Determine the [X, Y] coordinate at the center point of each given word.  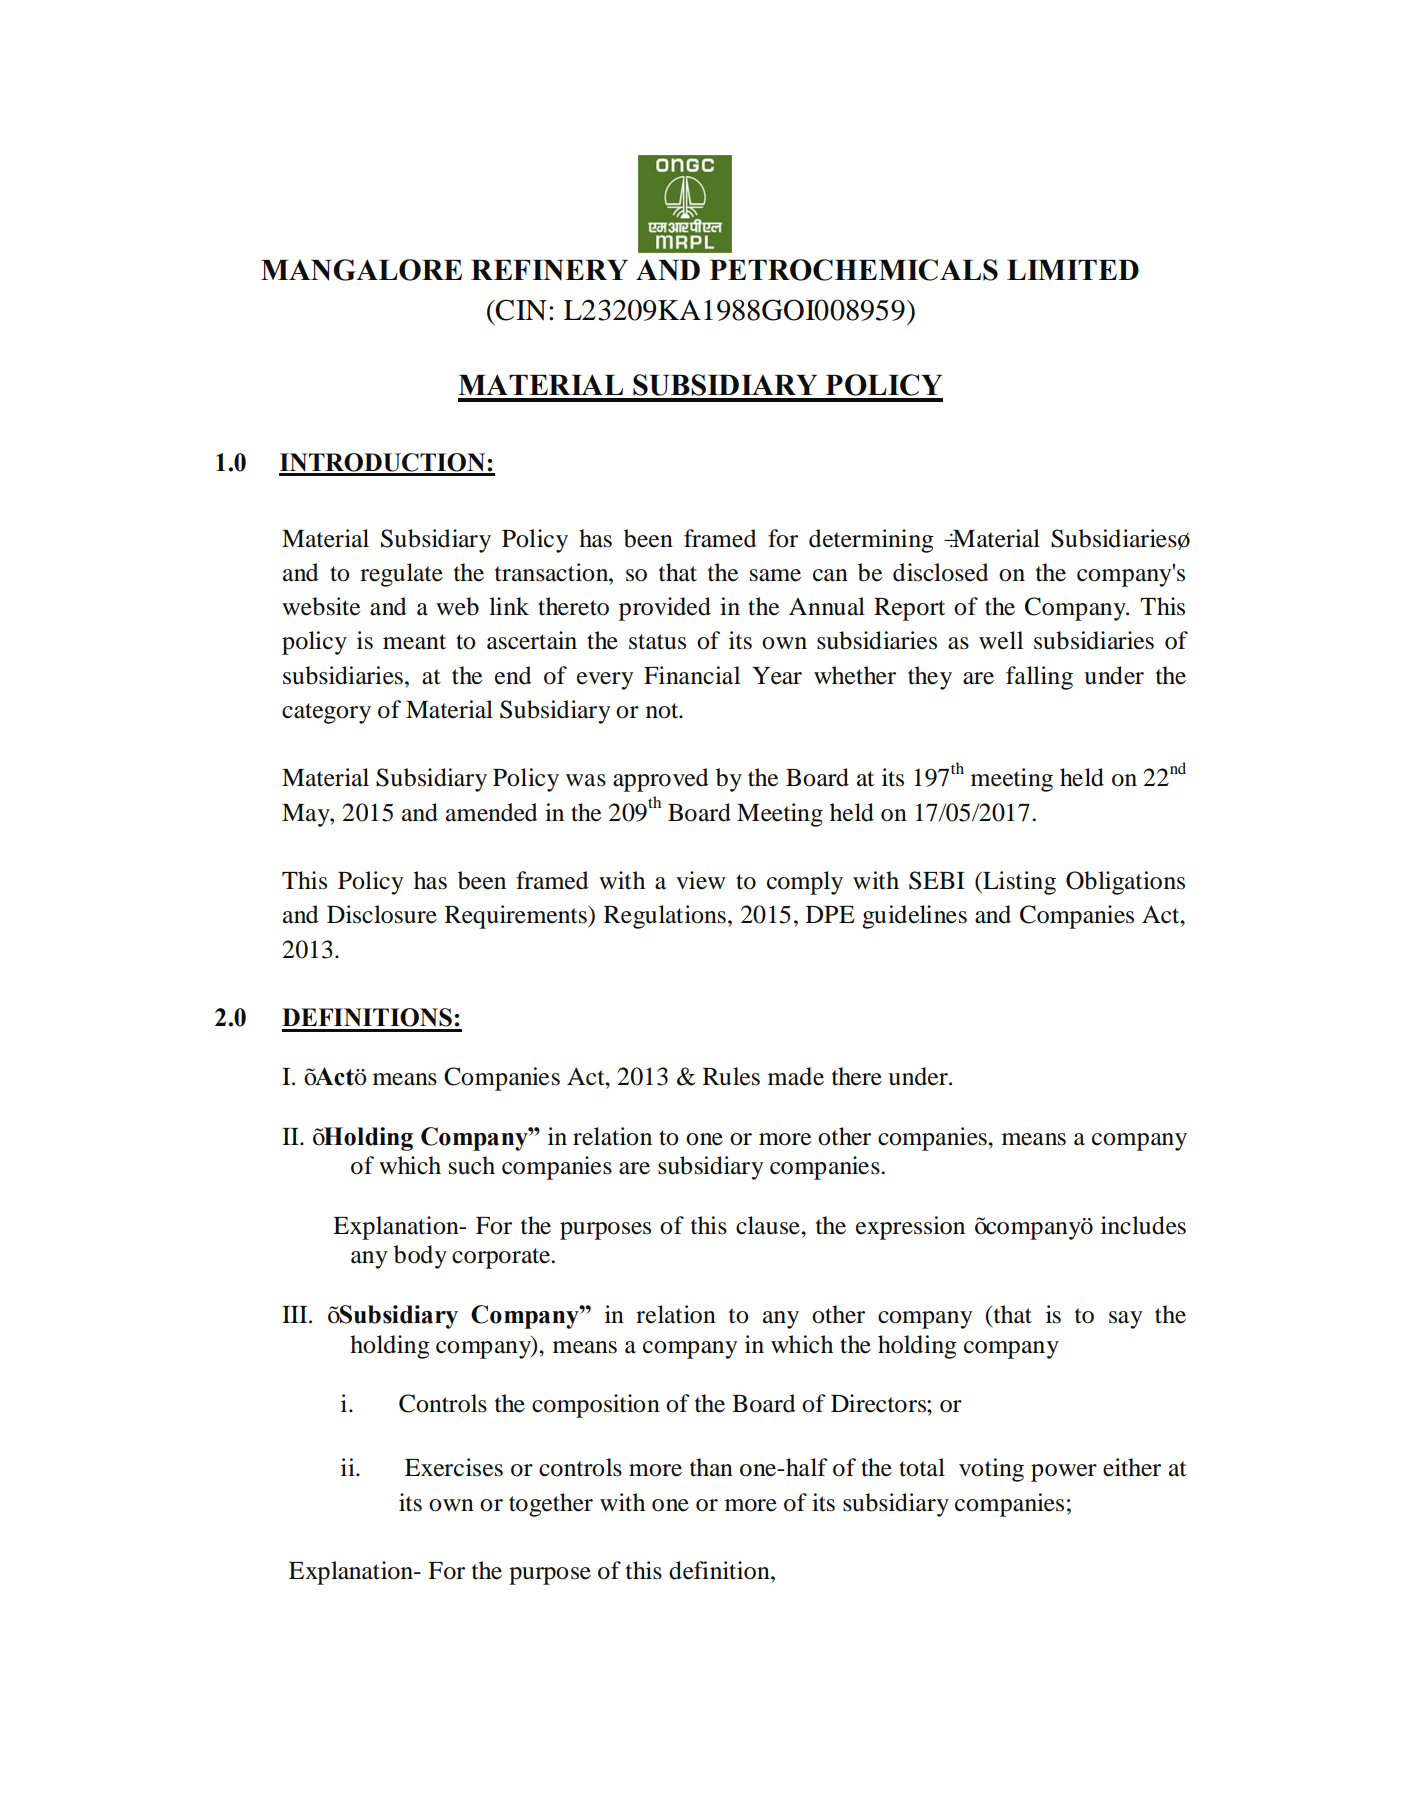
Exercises [454, 1467]
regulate [401, 575]
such [472, 1165]
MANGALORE [361, 270]
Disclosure [382, 914]
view [700, 880]
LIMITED [1073, 270]
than [711, 1467]
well [1001, 640]
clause [769, 1225]
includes [1143, 1225]
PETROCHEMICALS [854, 270]
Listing [1018, 883]
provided [665, 609]
